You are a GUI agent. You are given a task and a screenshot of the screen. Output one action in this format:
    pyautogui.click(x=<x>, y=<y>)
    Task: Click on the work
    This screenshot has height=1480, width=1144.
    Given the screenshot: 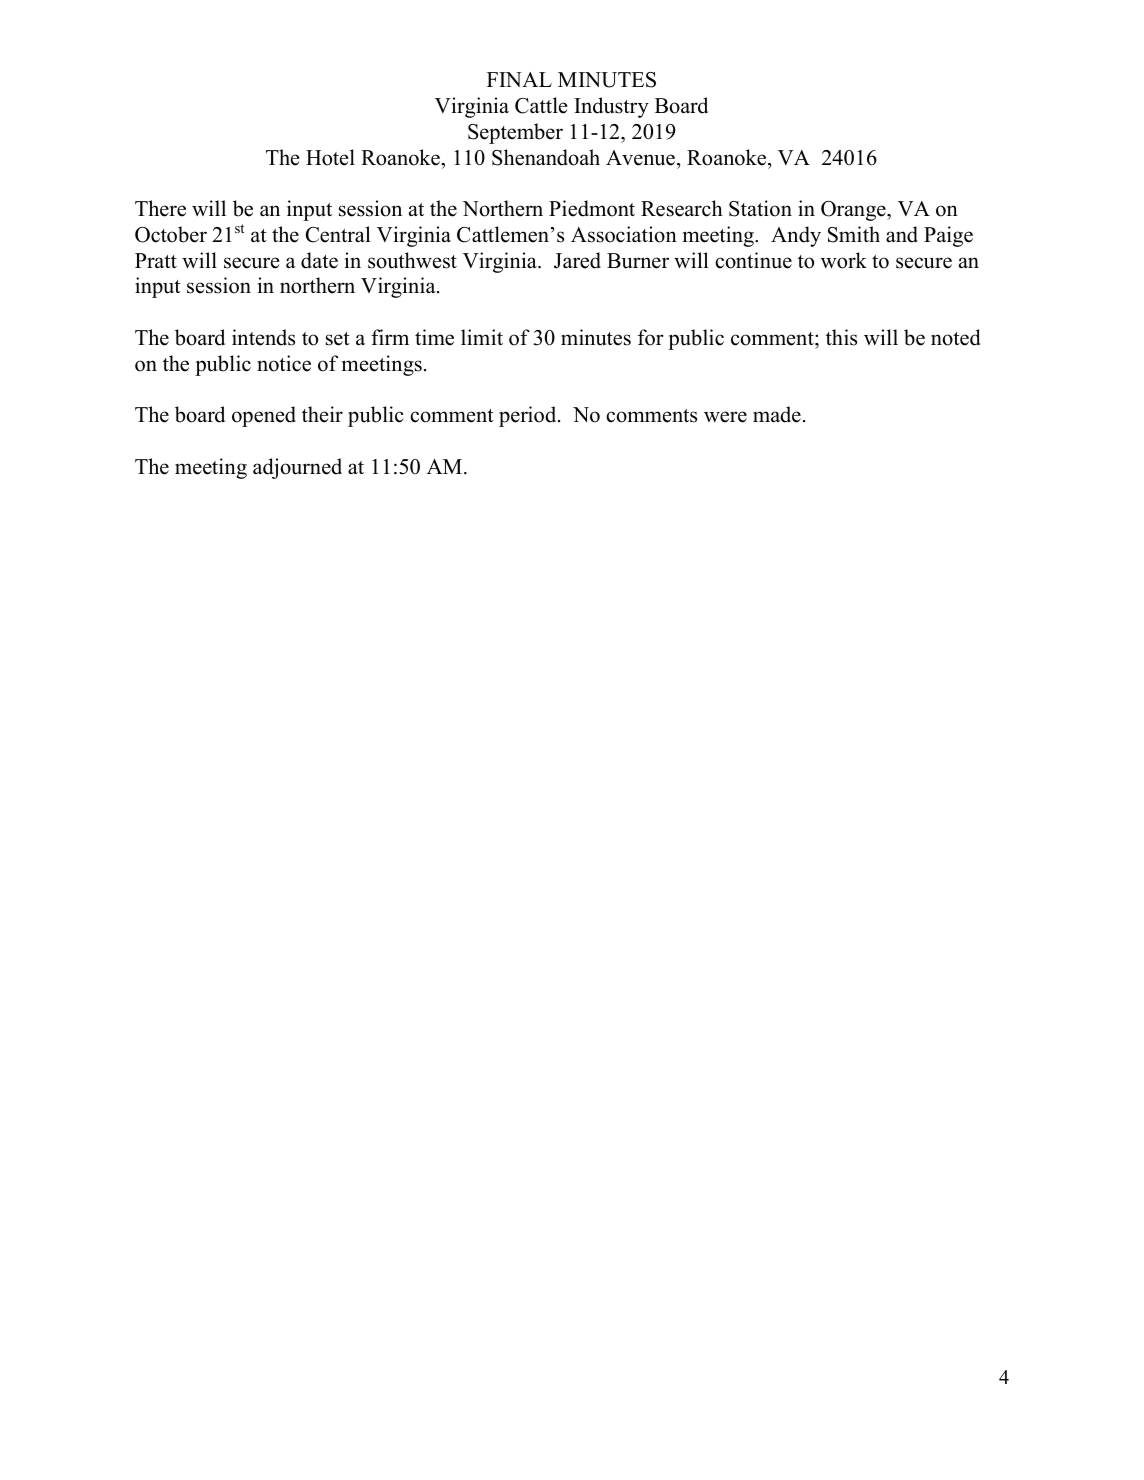 What is the action you would take?
    pyautogui.click(x=844, y=260)
